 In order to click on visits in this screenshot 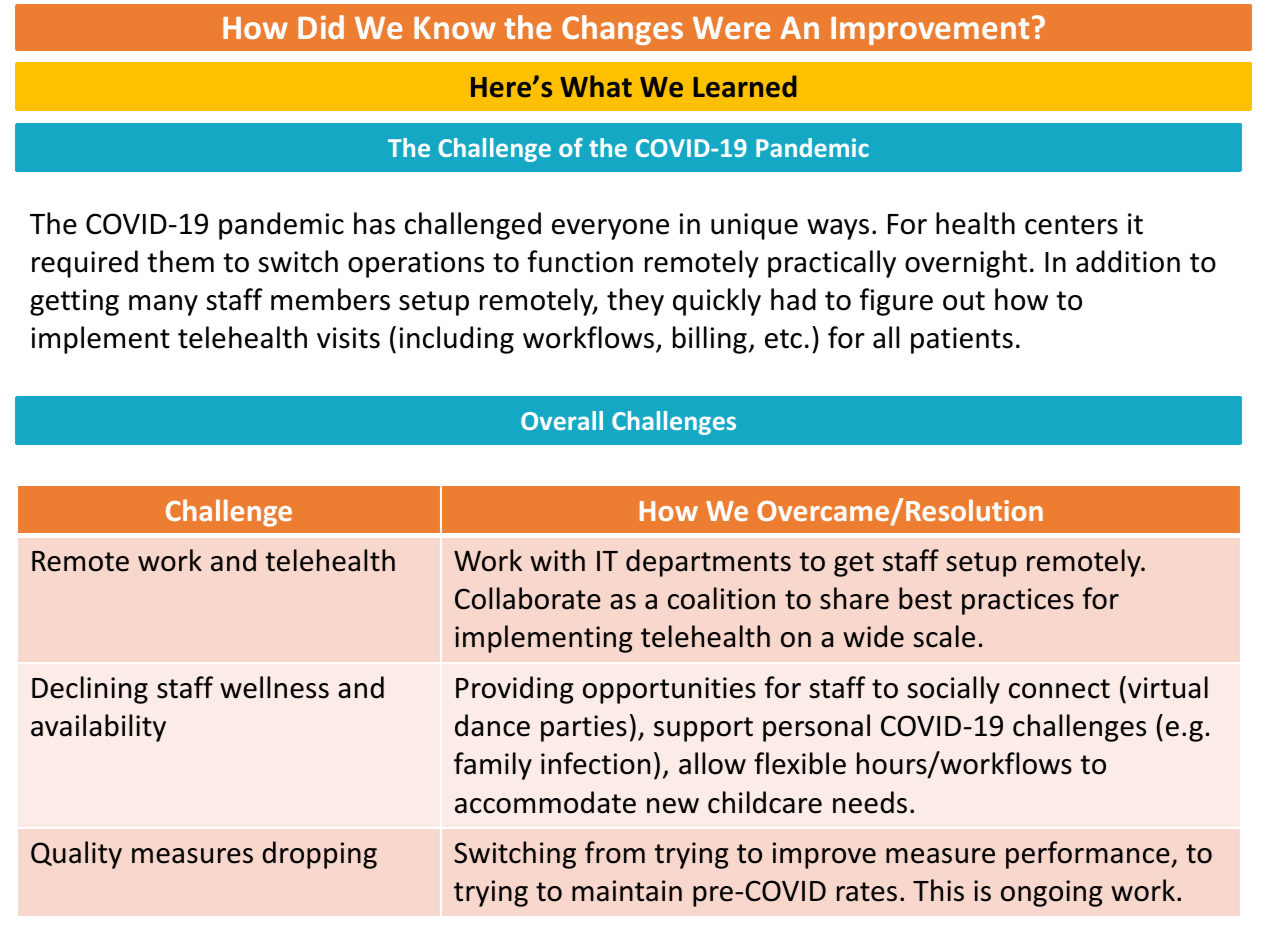, I will do `click(348, 338)`.
